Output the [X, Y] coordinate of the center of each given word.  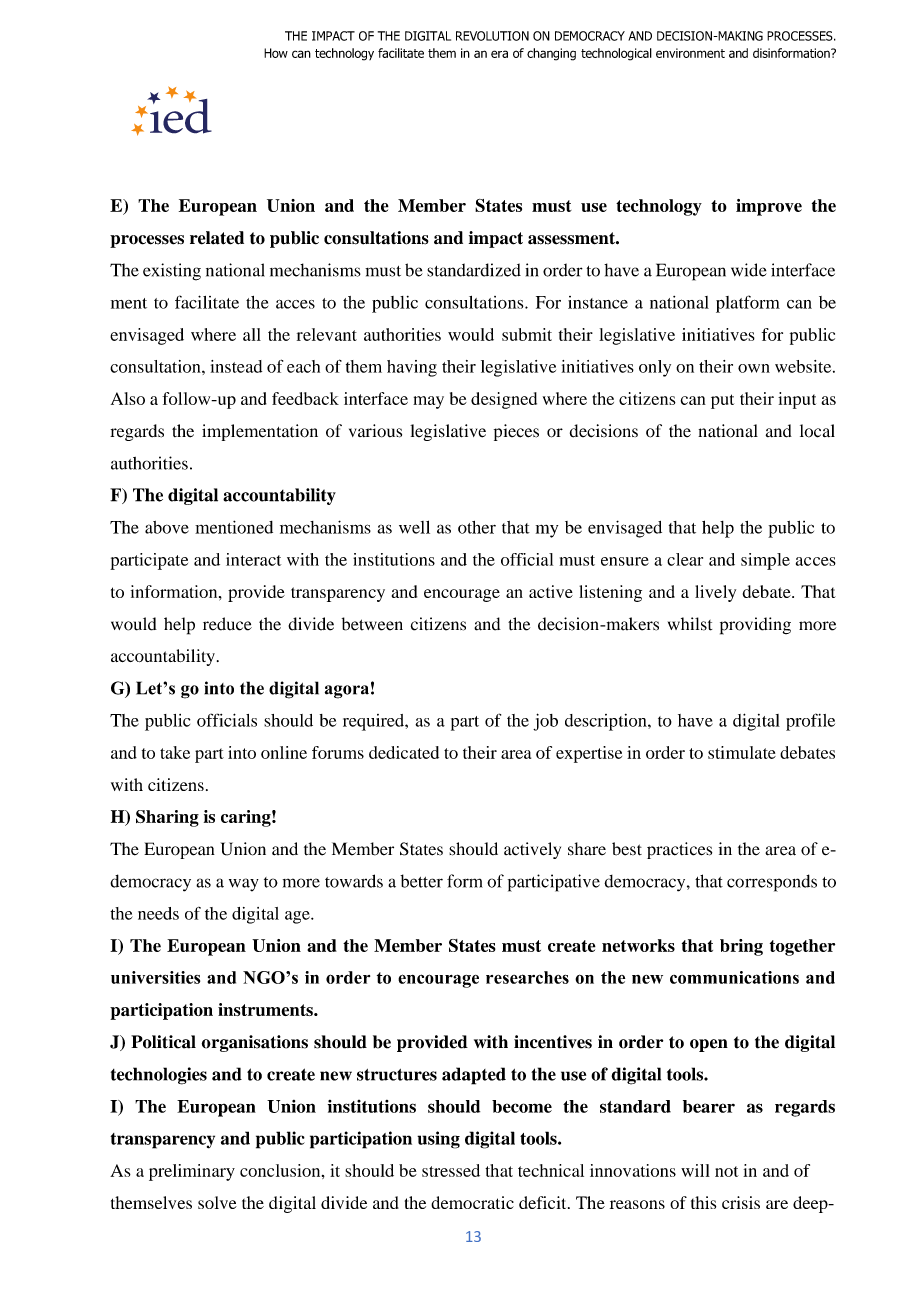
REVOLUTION [492, 36]
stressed [451, 1170]
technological [616, 54]
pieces [516, 432]
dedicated [404, 752]
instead [236, 366]
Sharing [167, 818]
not [727, 1171]
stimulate [742, 752]
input [797, 400]
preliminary [192, 1172]
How [276, 53]
